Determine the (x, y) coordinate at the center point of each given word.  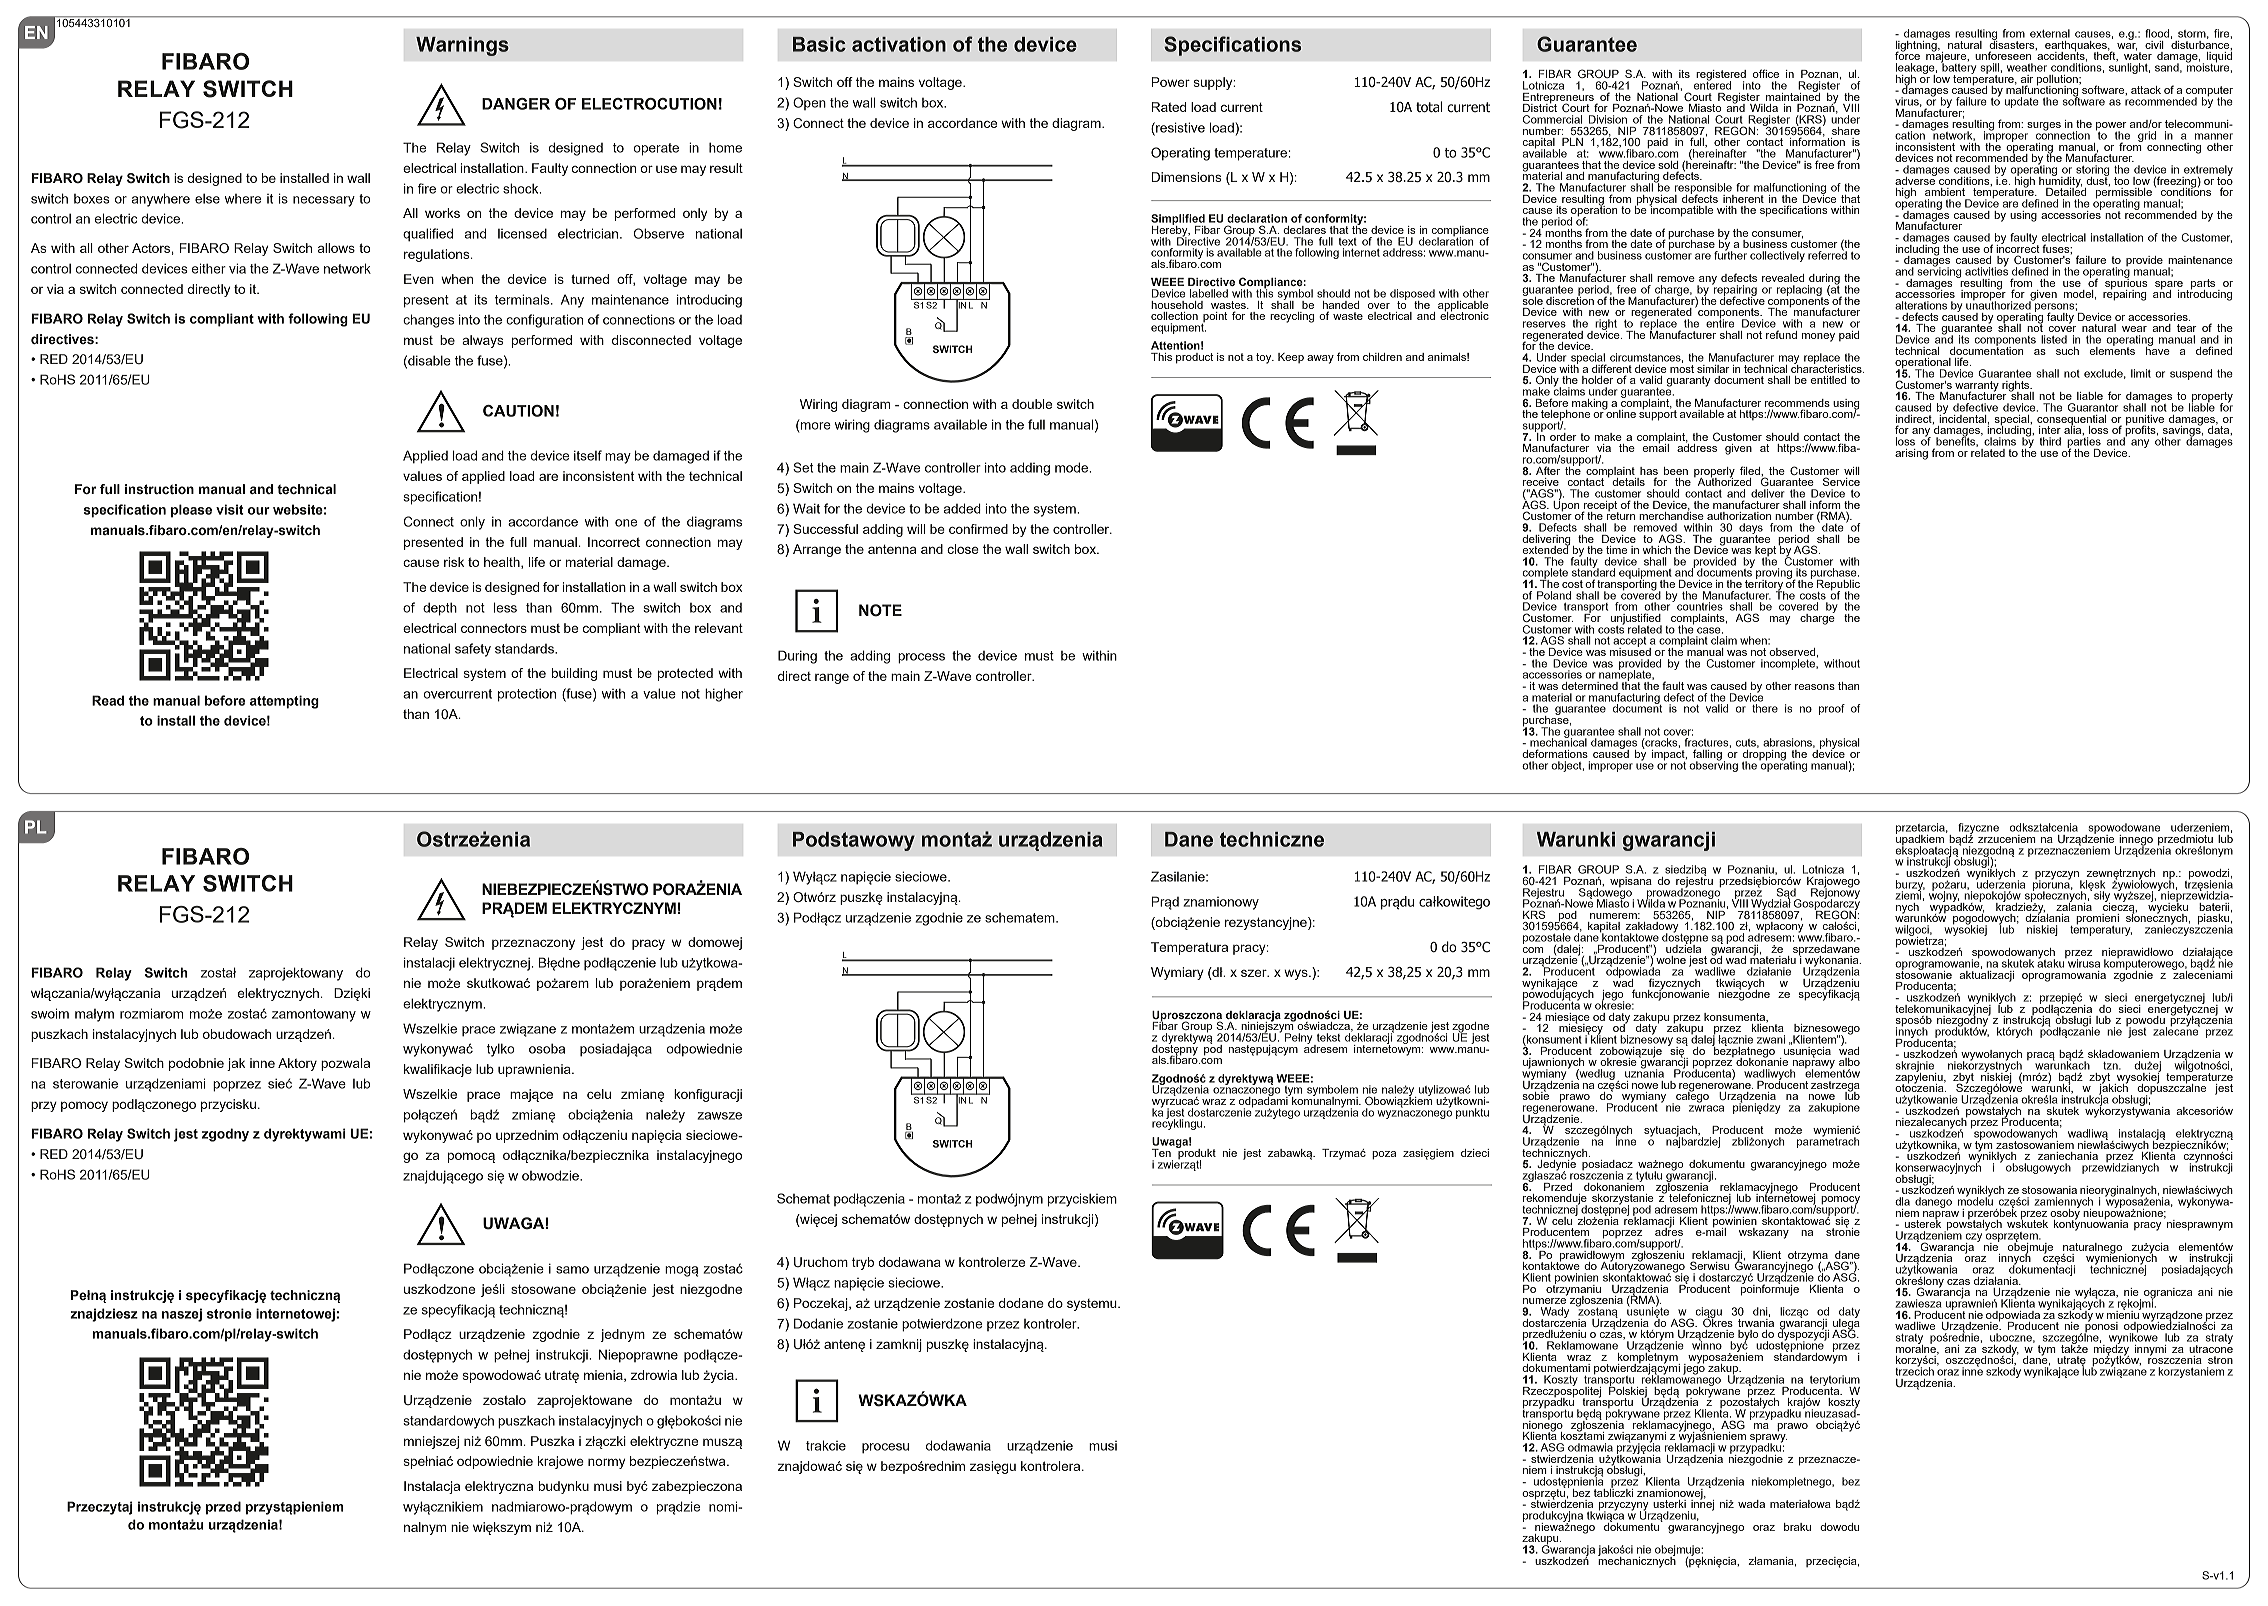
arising (1911, 454)
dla (1902, 1201)
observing (1713, 765)
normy (606, 1463)
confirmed (978, 529)
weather (2027, 67)
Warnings (462, 46)
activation (899, 44)
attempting (284, 702)
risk (454, 562)
